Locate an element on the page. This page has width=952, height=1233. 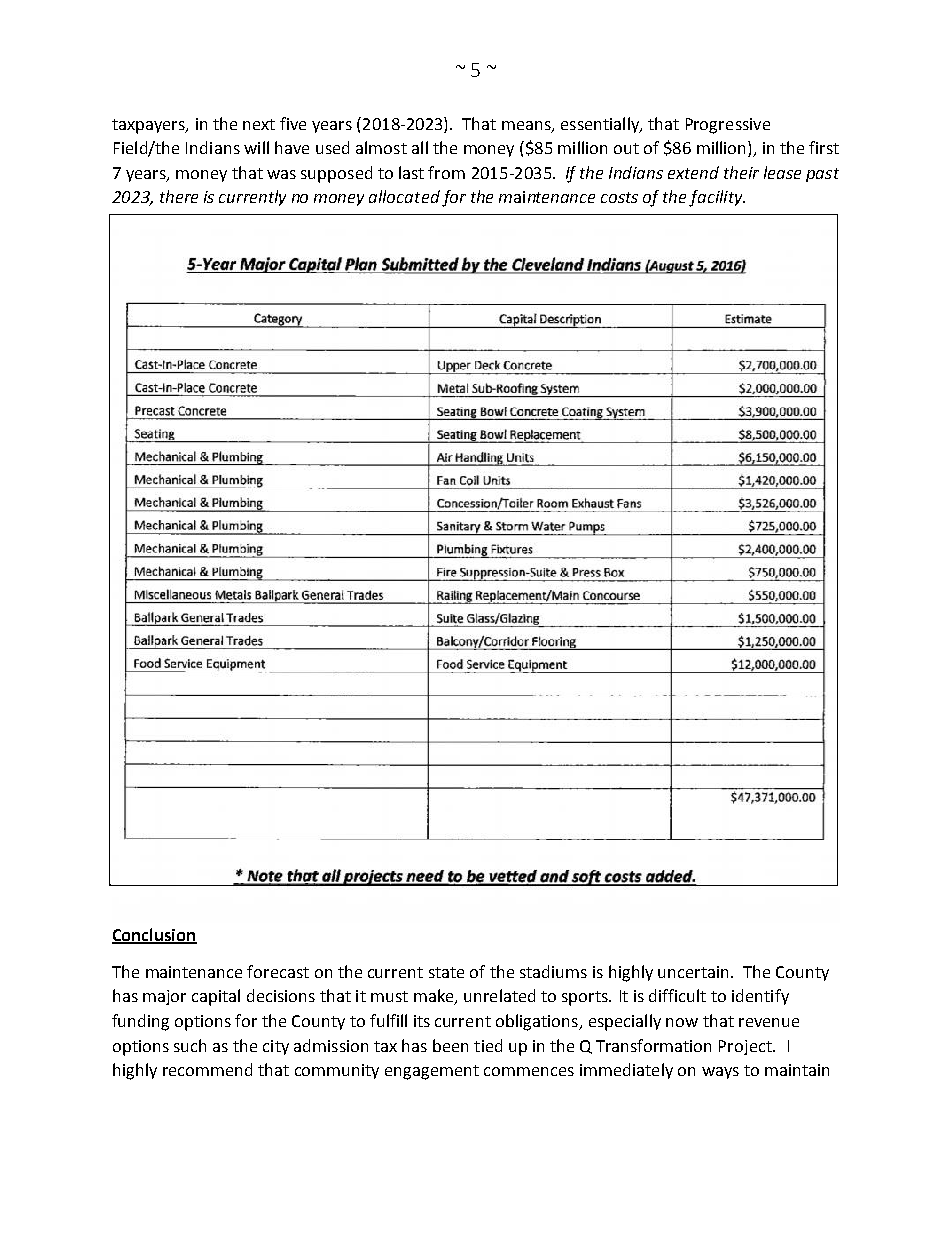
Conclusion is located at coordinates (154, 935).
